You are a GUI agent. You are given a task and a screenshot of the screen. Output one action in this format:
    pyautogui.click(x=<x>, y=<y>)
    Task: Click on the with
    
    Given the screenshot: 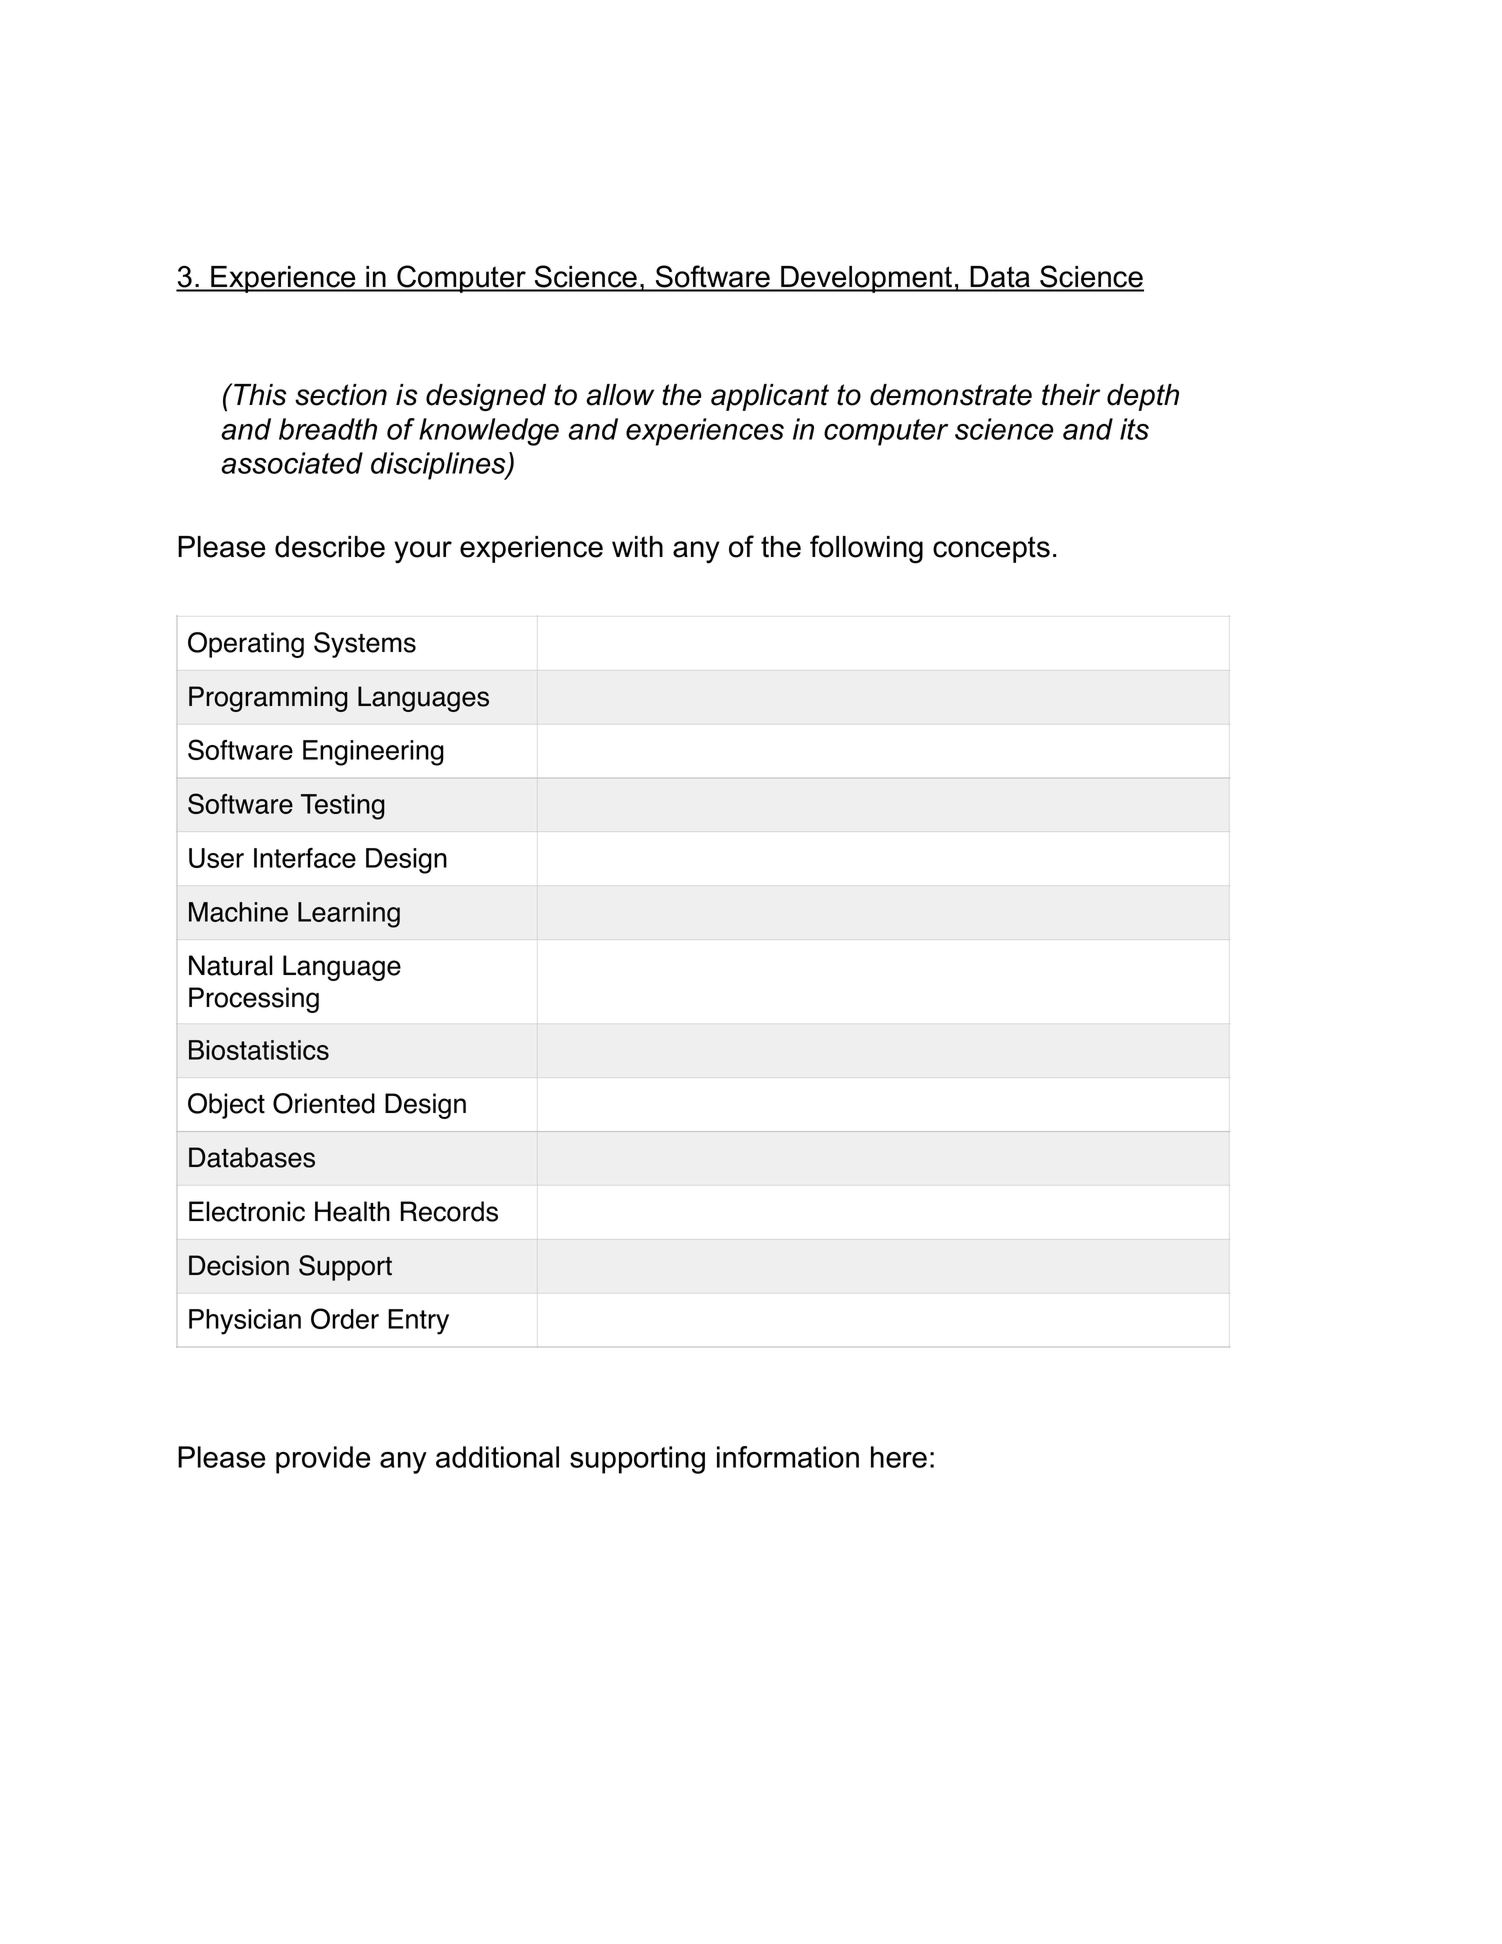 What is the action you would take?
    pyautogui.click(x=637, y=547)
